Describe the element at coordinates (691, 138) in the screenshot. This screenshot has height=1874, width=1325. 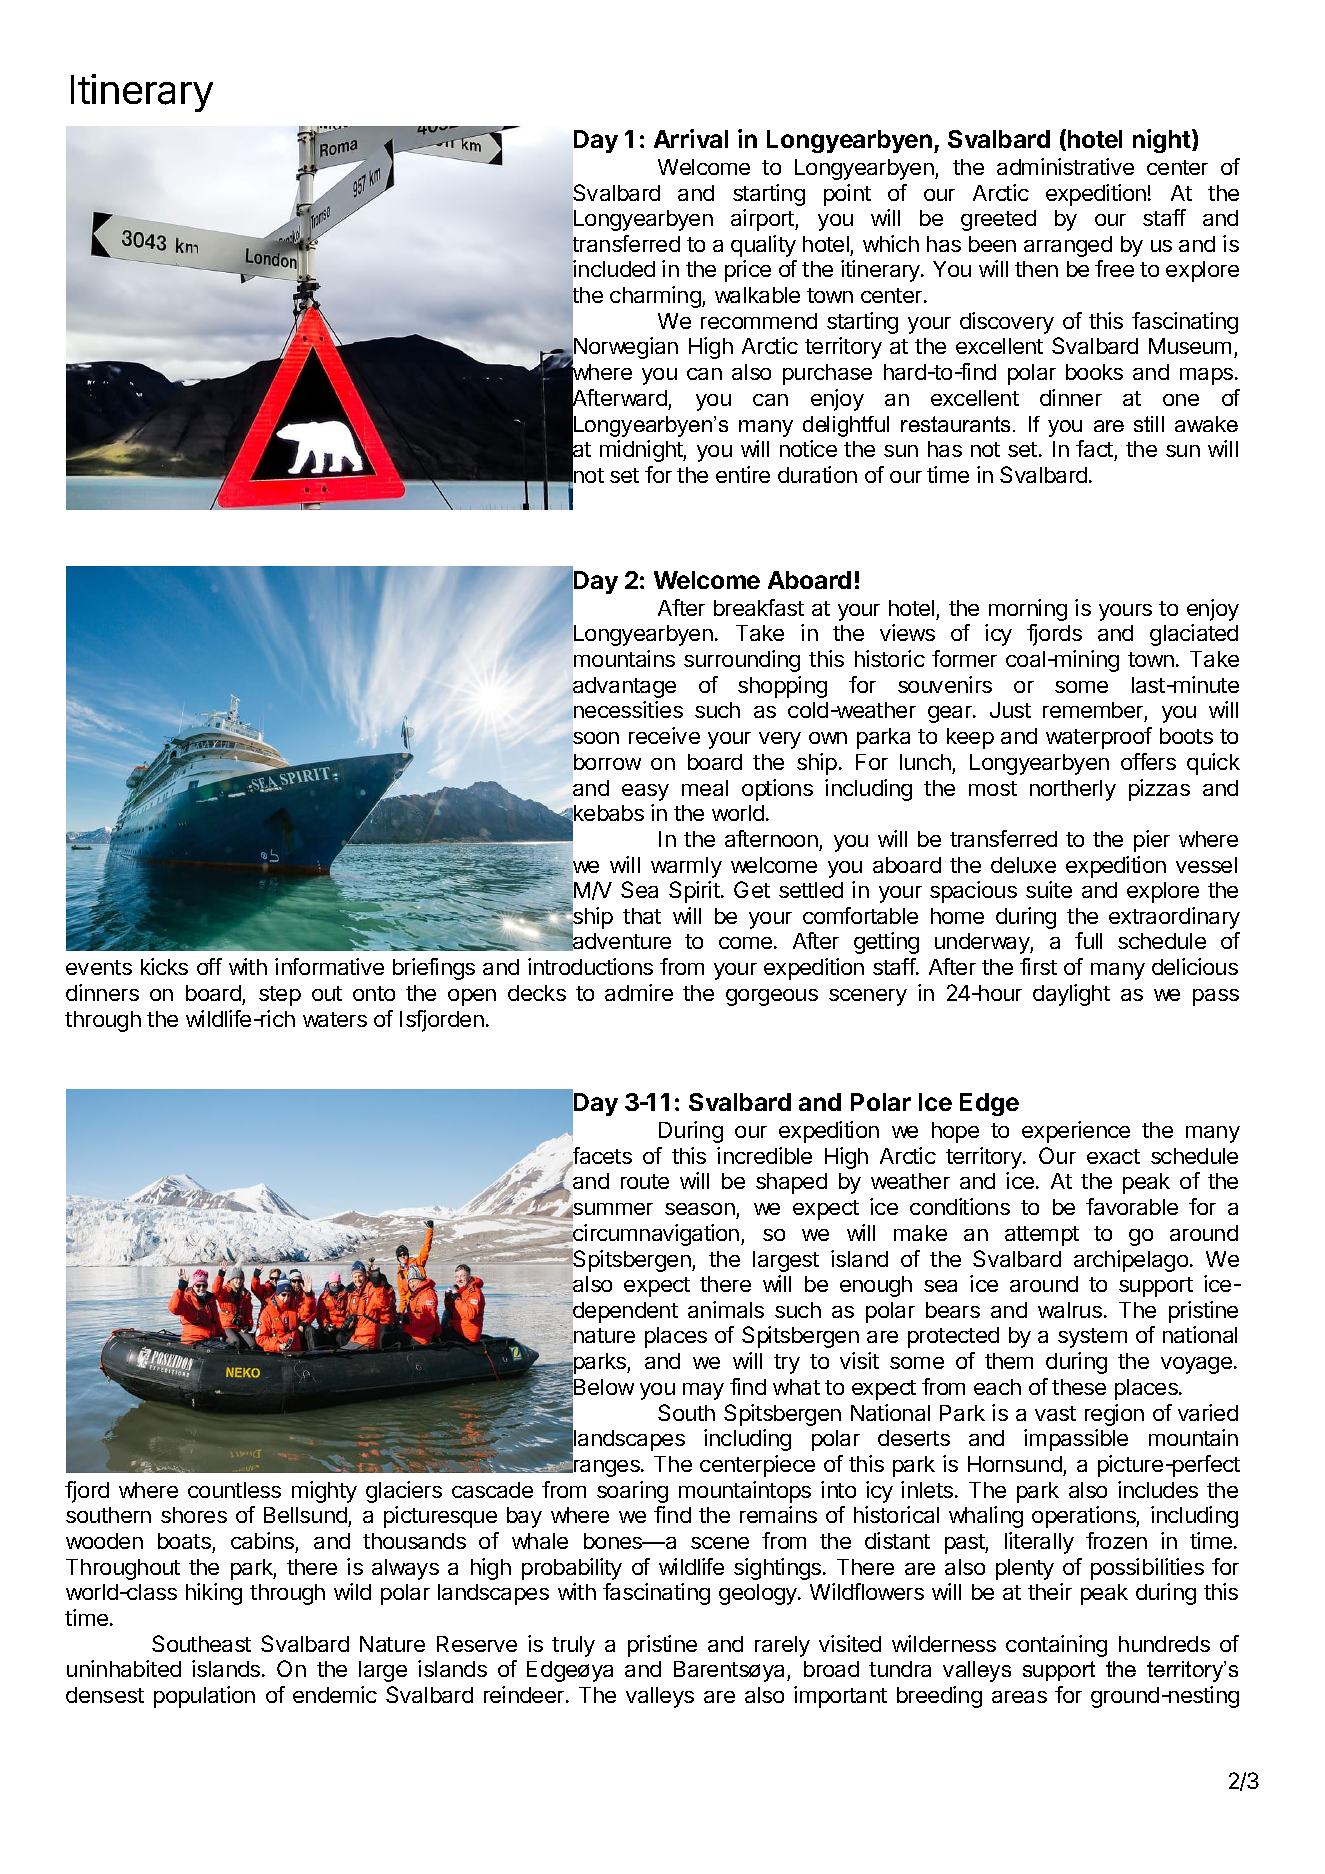
I see `Arrival` at that location.
